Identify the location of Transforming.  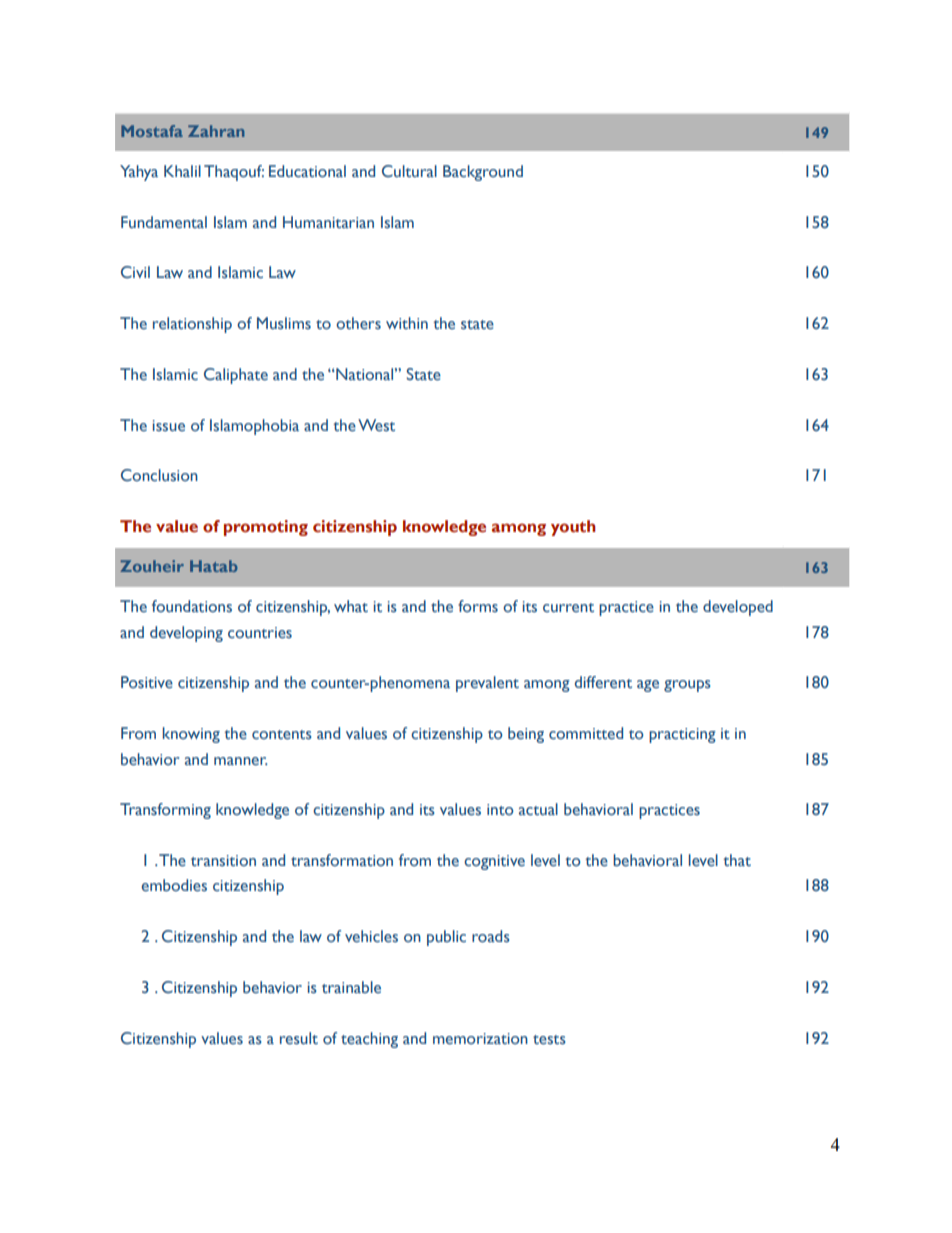
(165, 811).
